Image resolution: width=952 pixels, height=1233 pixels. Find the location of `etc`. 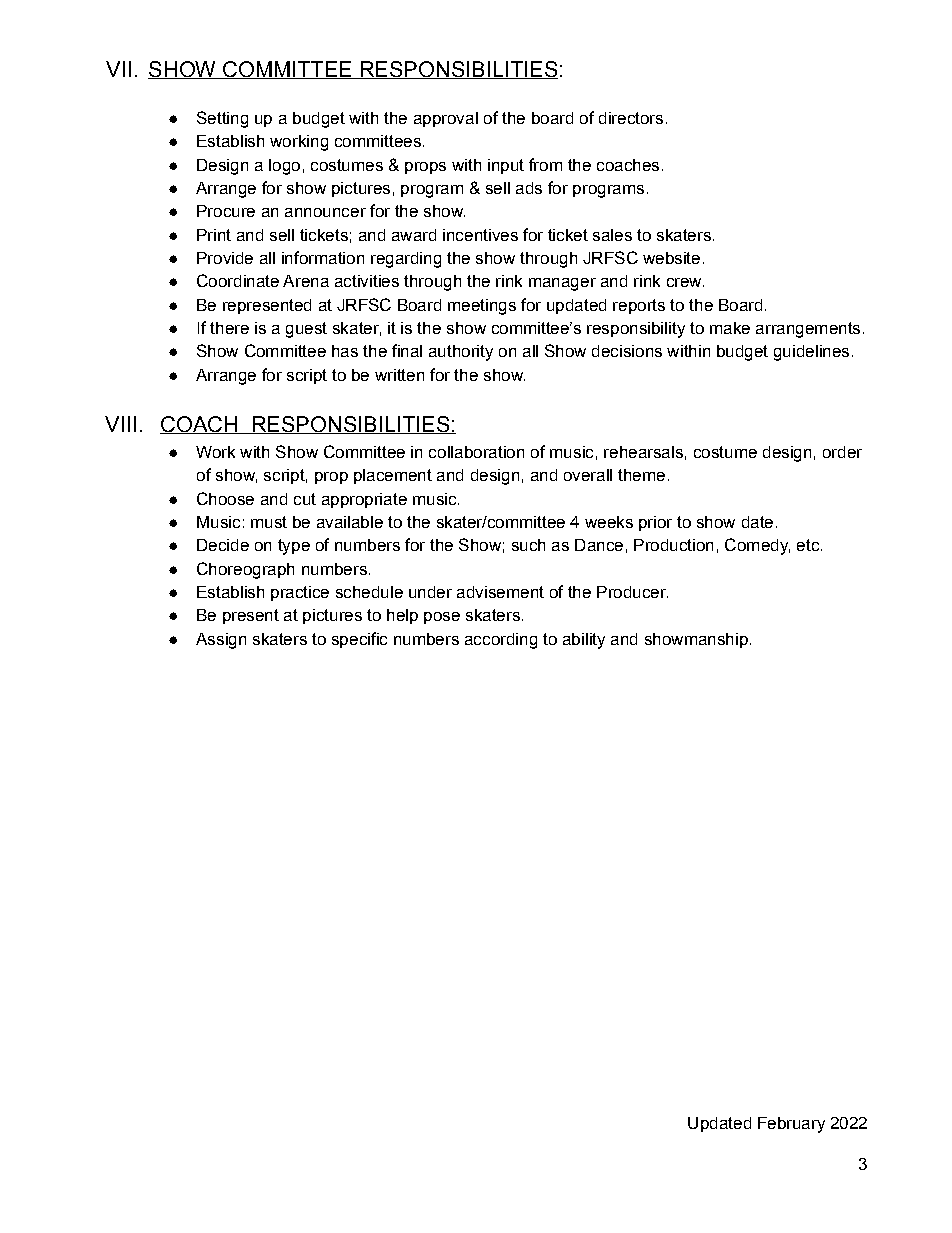

etc is located at coordinates (808, 545).
